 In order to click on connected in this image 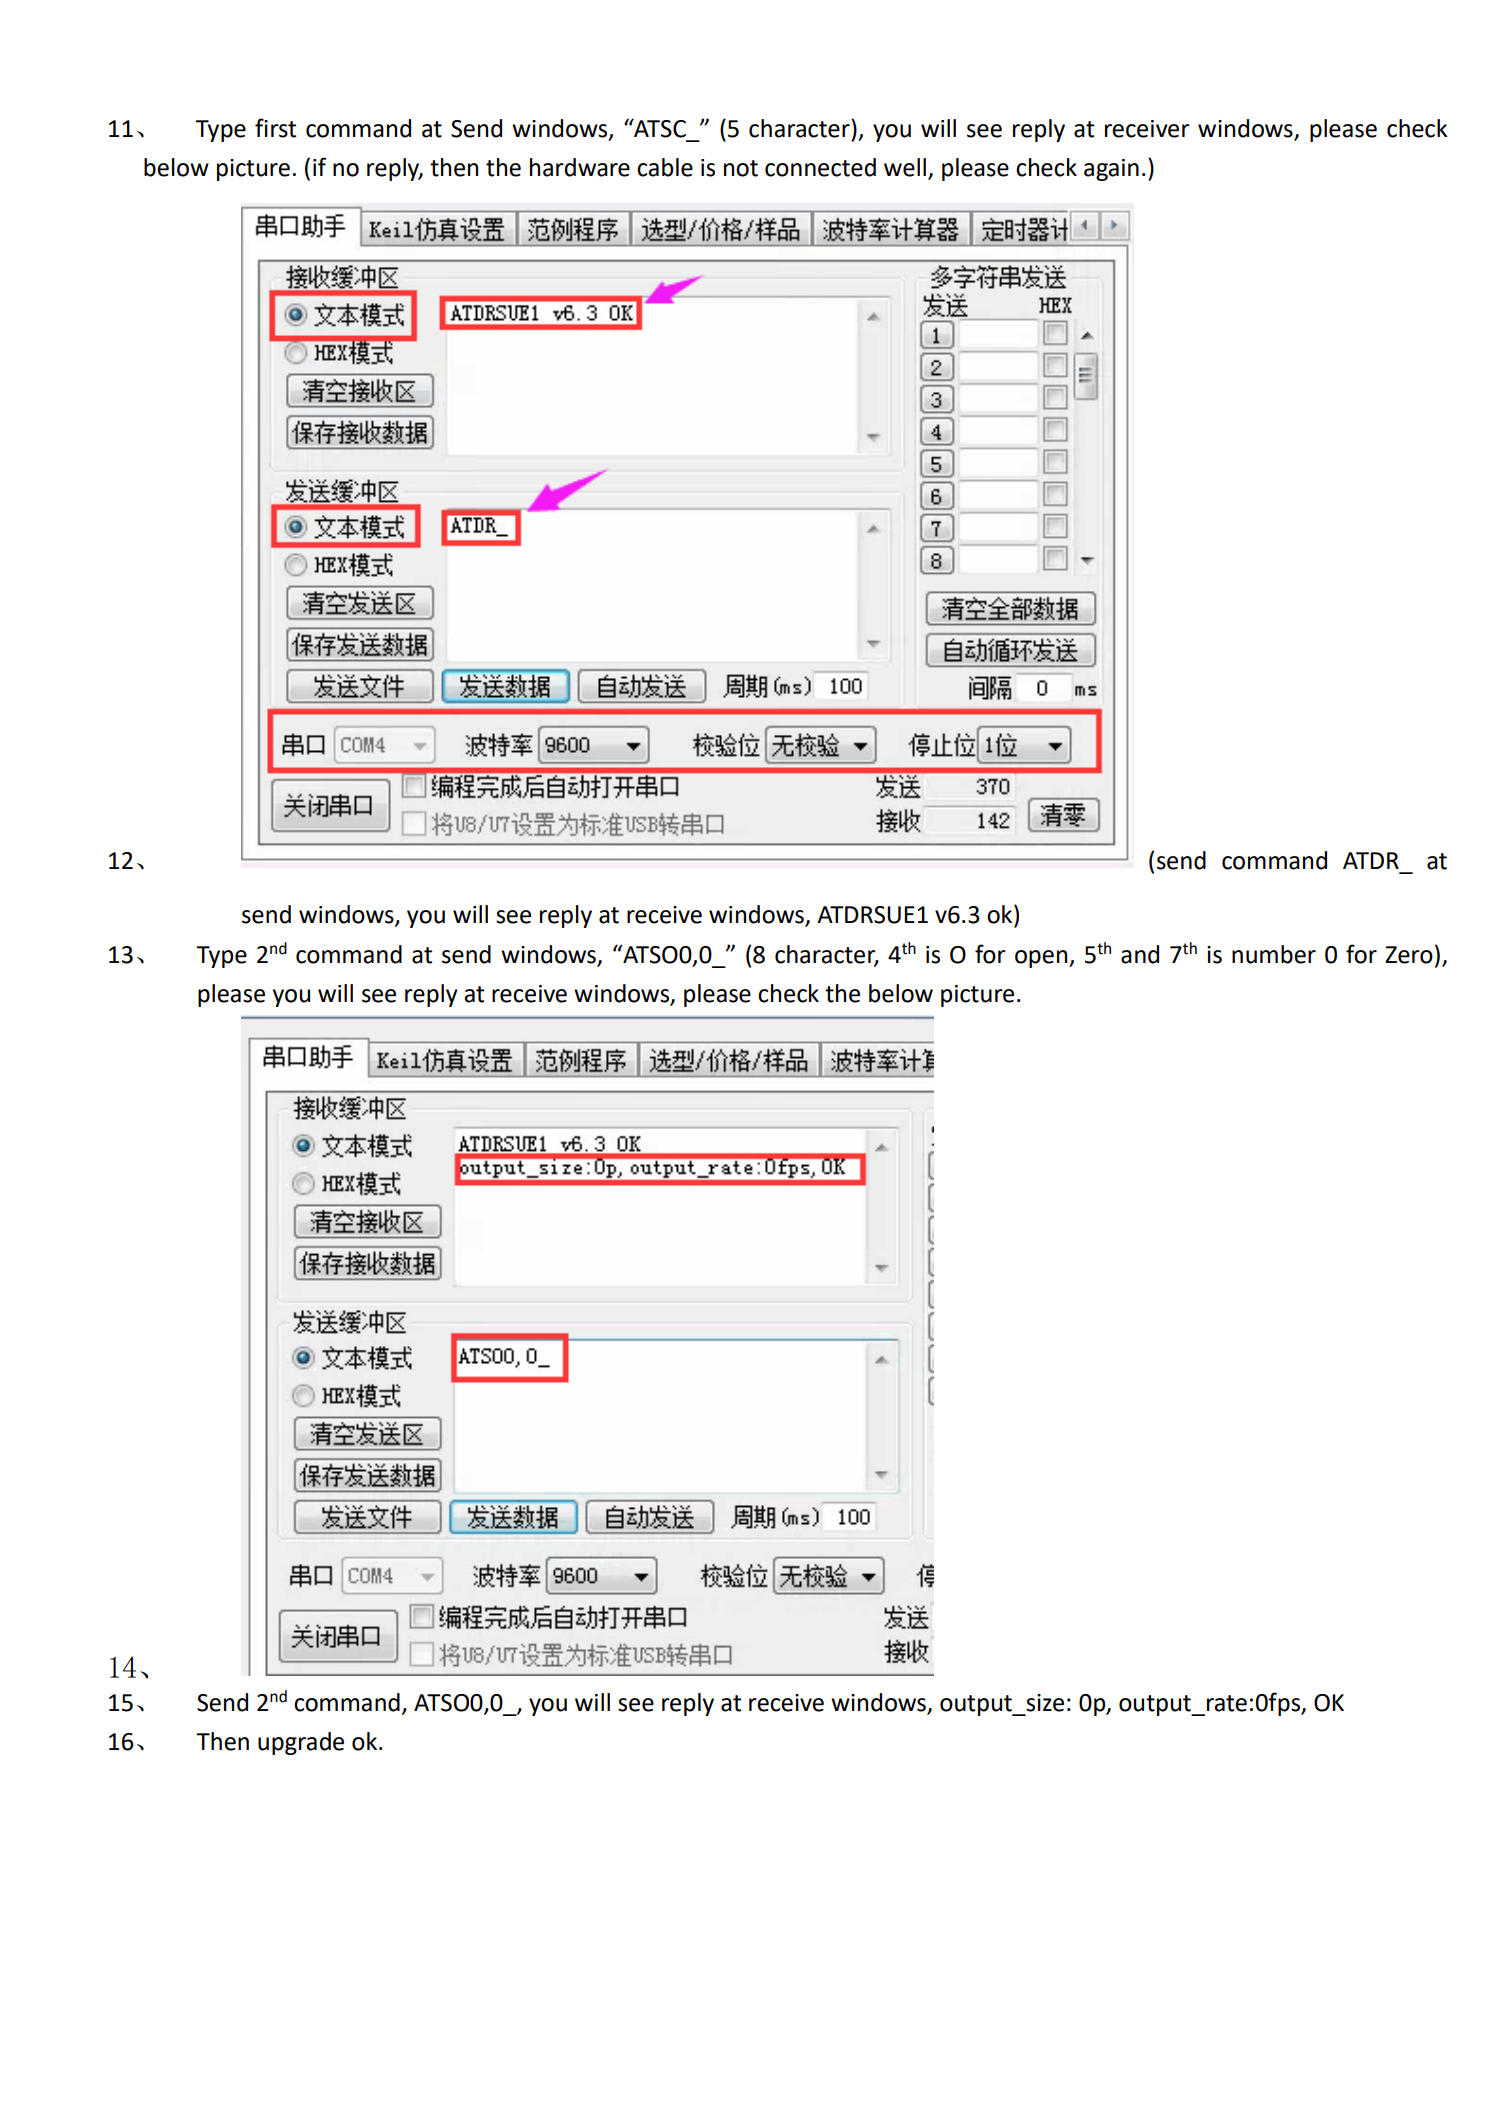, I will do `click(820, 167)`.
